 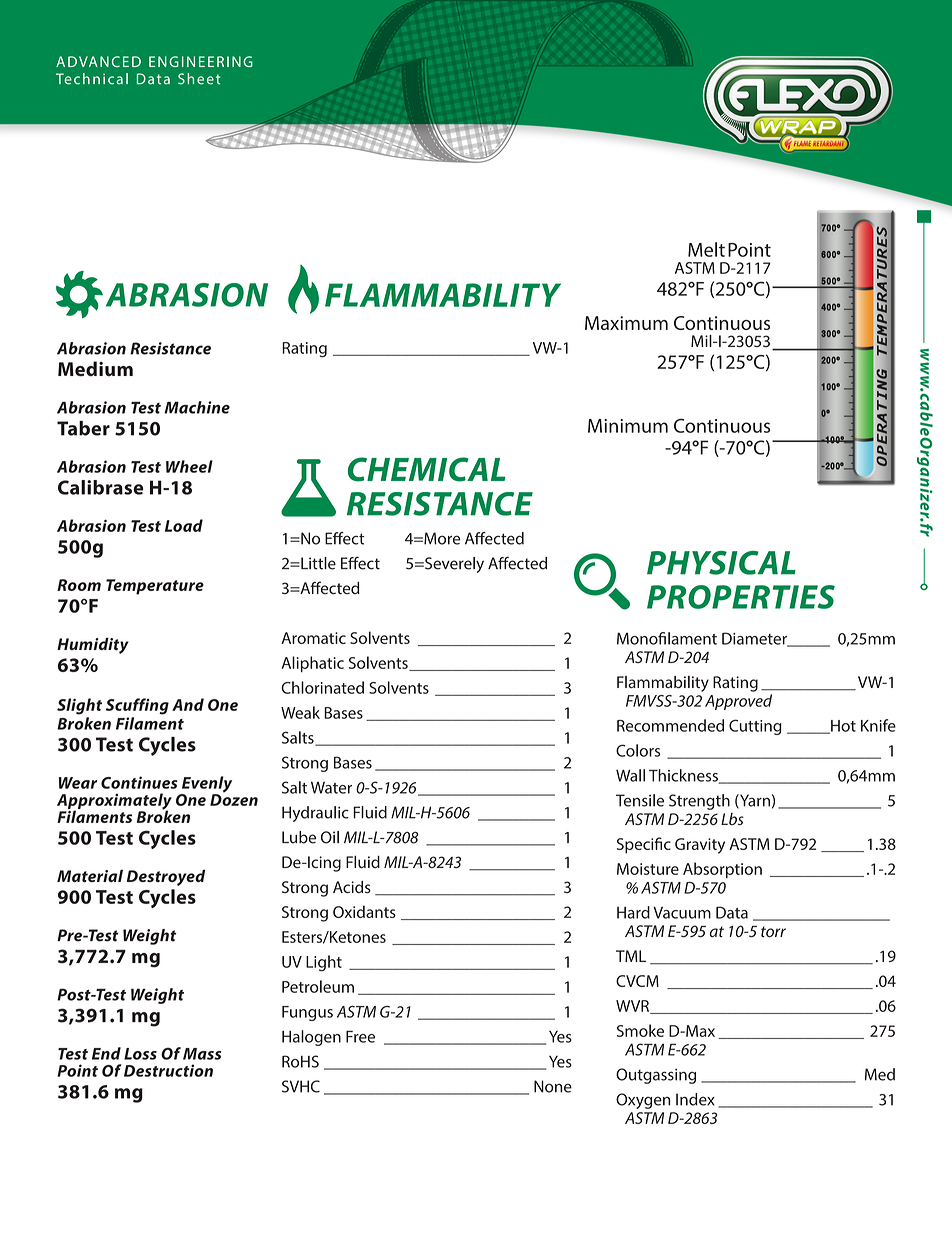 I want to click on CHEMICAL, so click(x=427, y=469).
